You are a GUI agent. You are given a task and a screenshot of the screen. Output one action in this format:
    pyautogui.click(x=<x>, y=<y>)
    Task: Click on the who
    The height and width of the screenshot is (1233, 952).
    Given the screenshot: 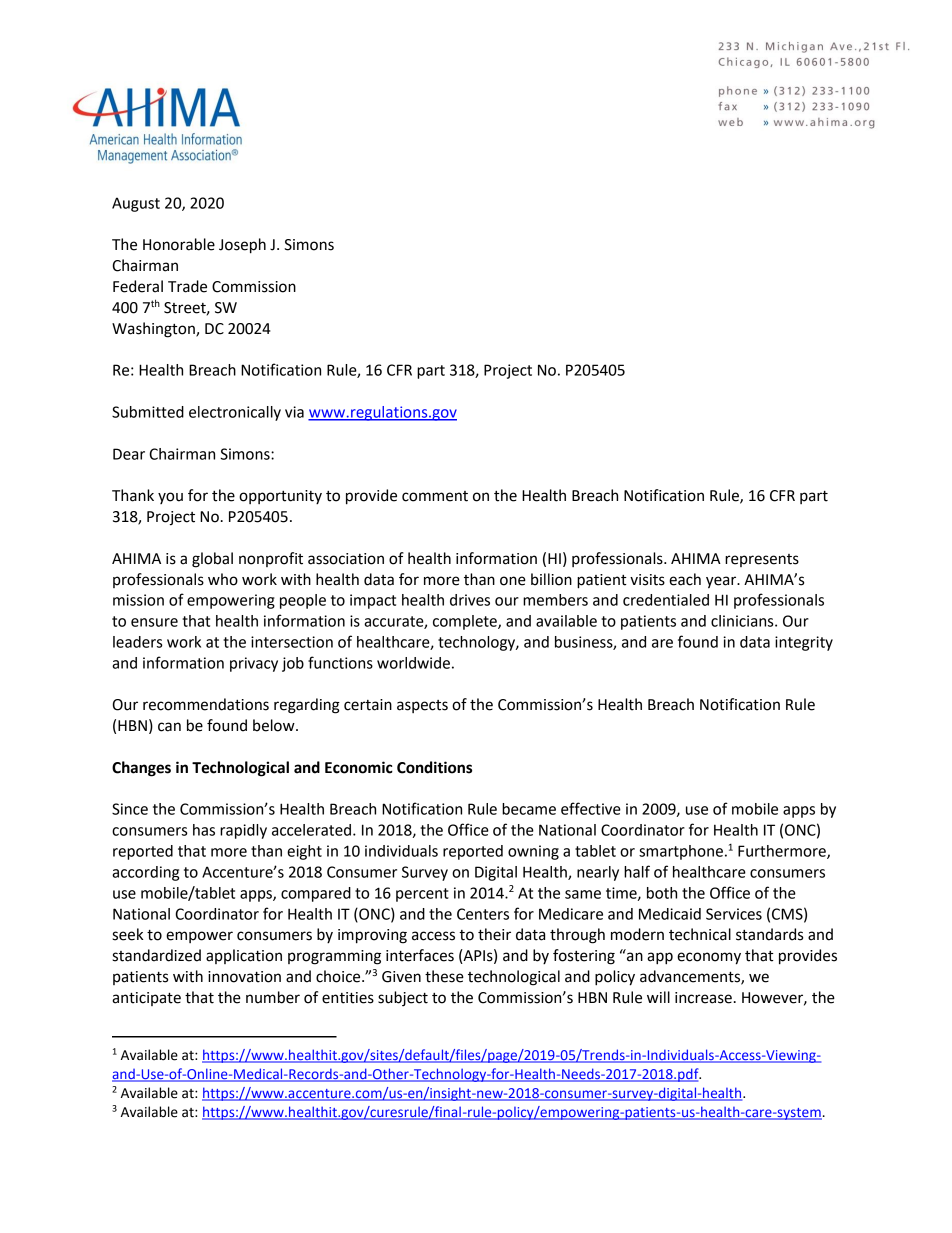 What is the action you would take?
    pyautogui.click(x=223, y=579)
